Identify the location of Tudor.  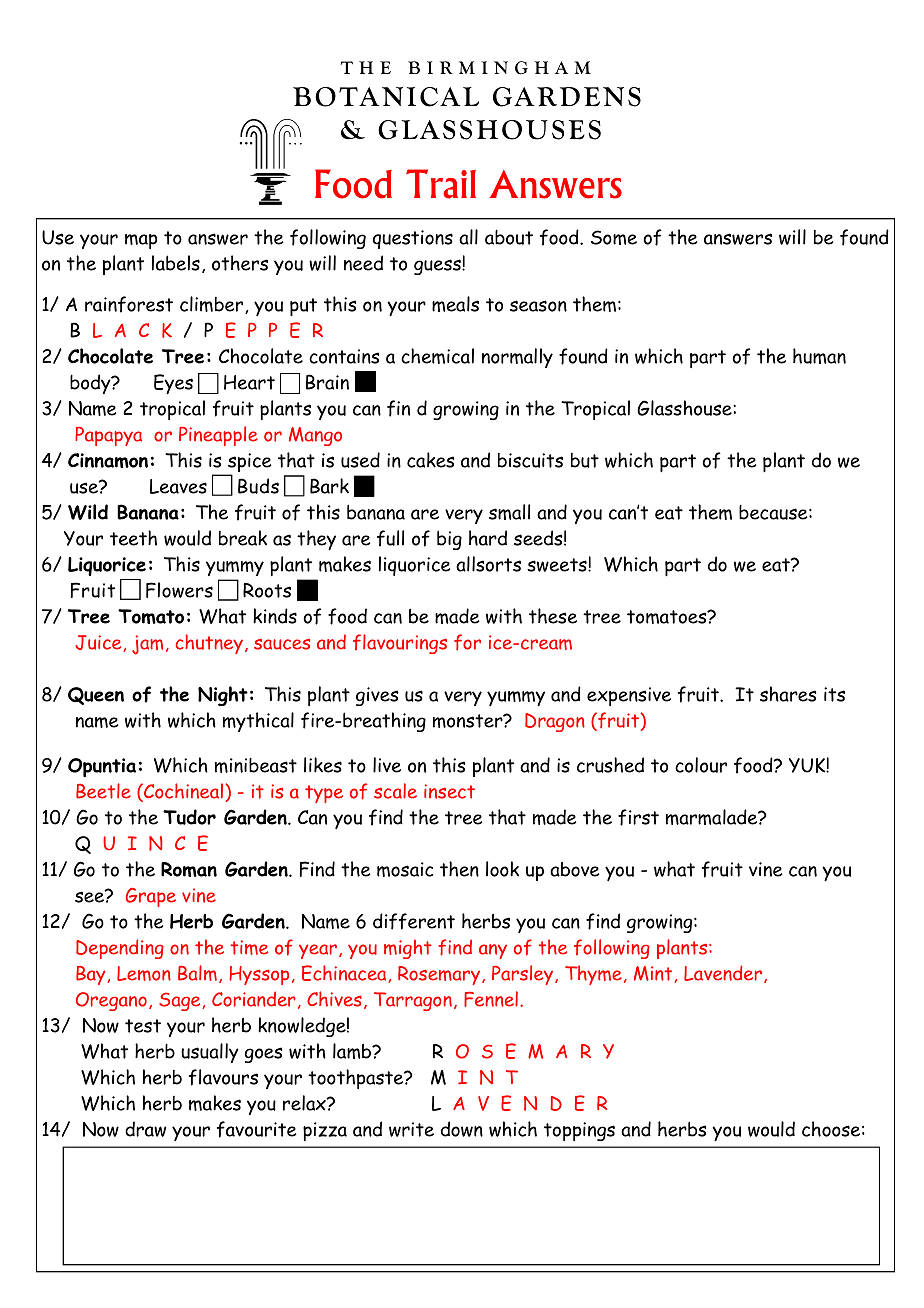
(189, 817).
